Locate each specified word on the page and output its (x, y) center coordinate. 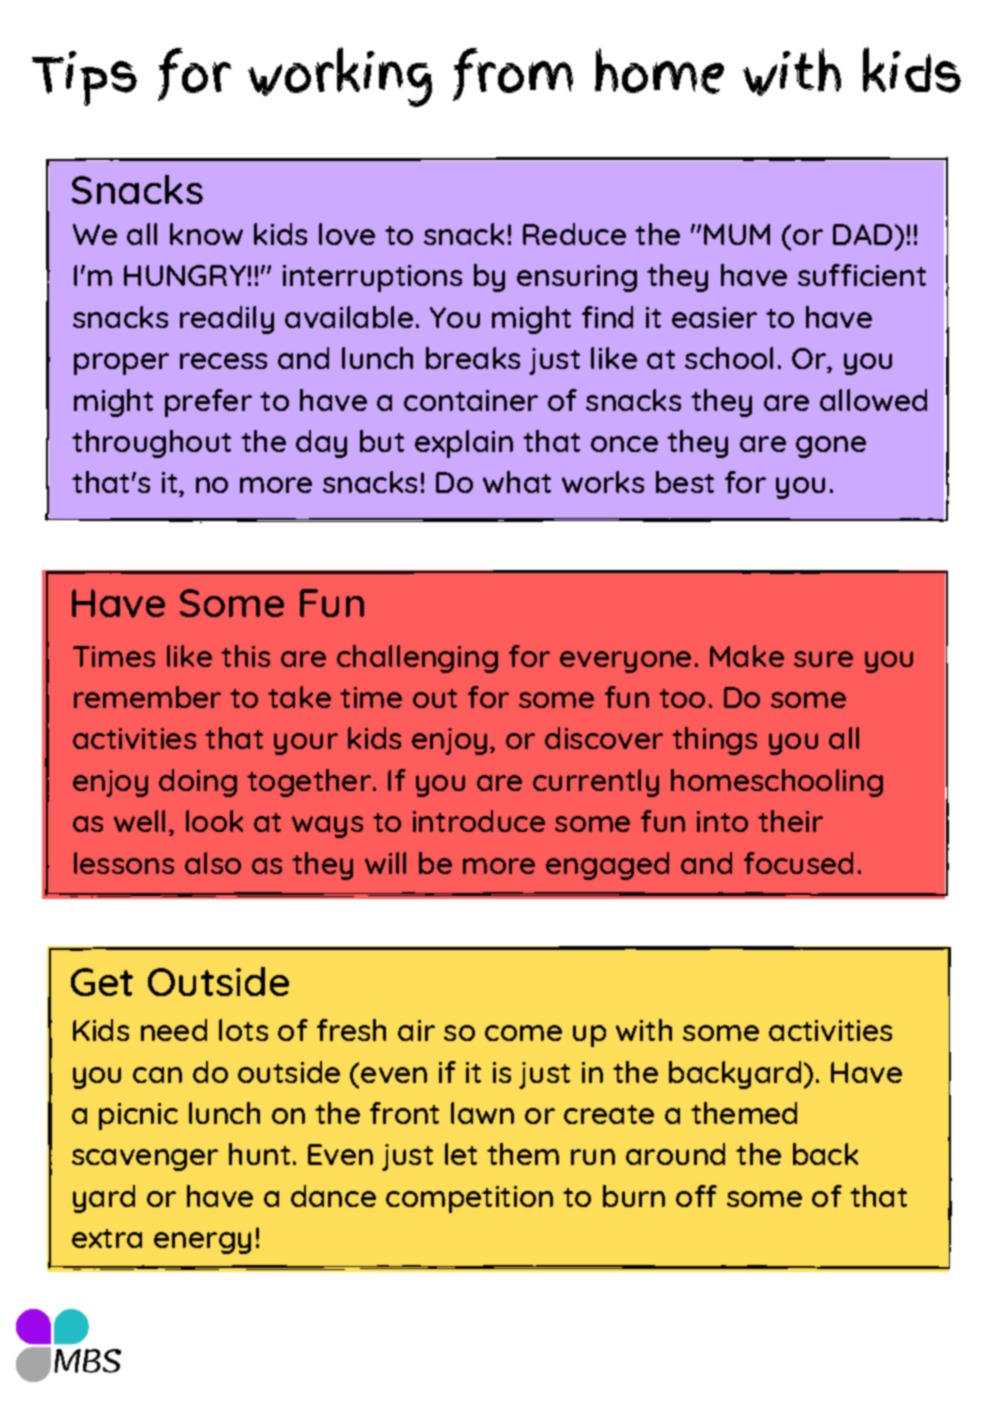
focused (798, 863)
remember (147, 697)
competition (469, 1199)
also (213, 863)
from (513, 74)
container (471, 400)
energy (202, 1243)
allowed (873, 400)
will (385, 863)
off (696, 1196)
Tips (84, 78)
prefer (208, 403)
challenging (417, 659)
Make (747, 656)
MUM (737, 234)
